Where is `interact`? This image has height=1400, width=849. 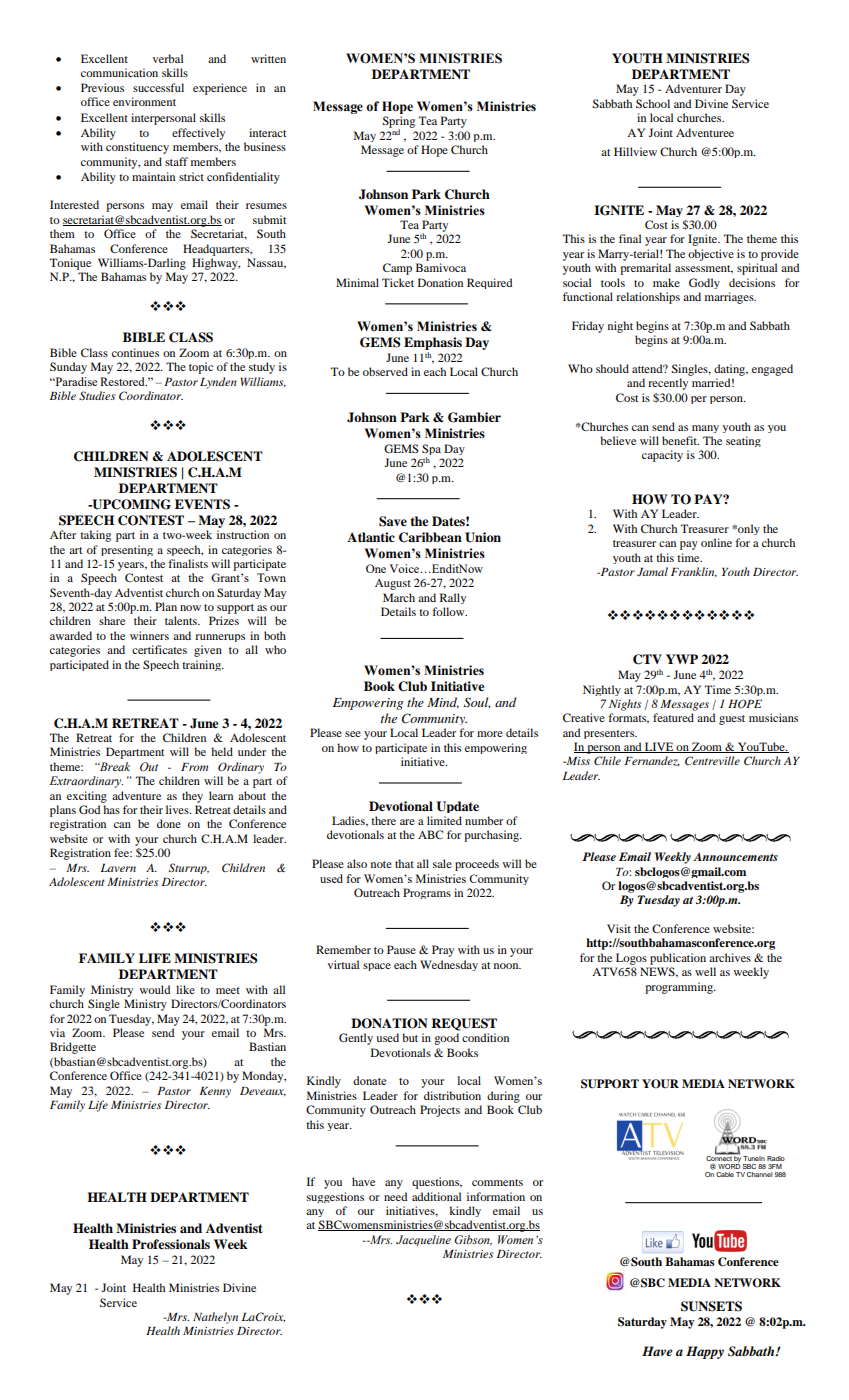 interact is located at coordinates (268, 132).
